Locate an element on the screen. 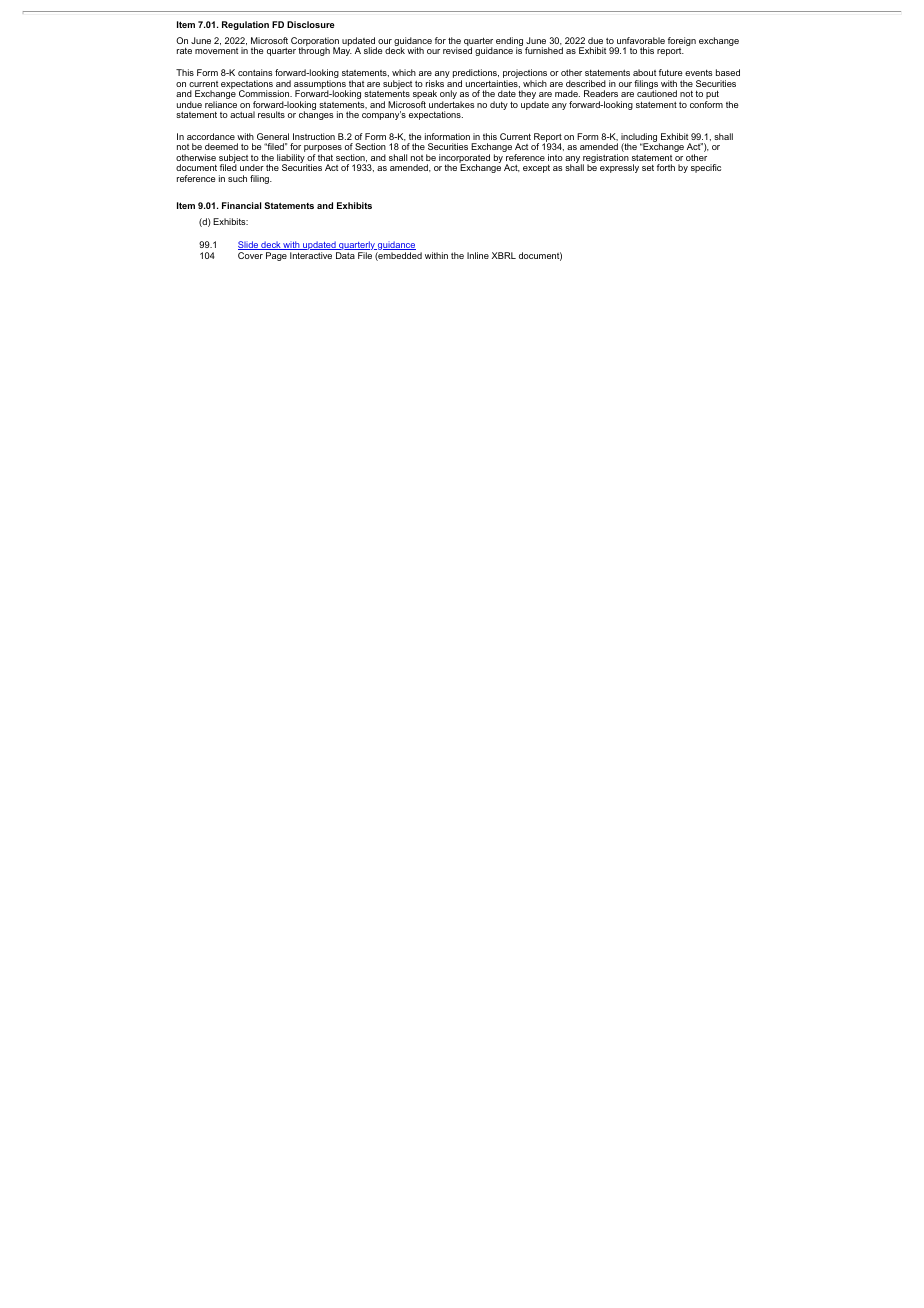 The height and width of the screenshot is (1308, 924). Cover is located at coordinates (250, 255).
